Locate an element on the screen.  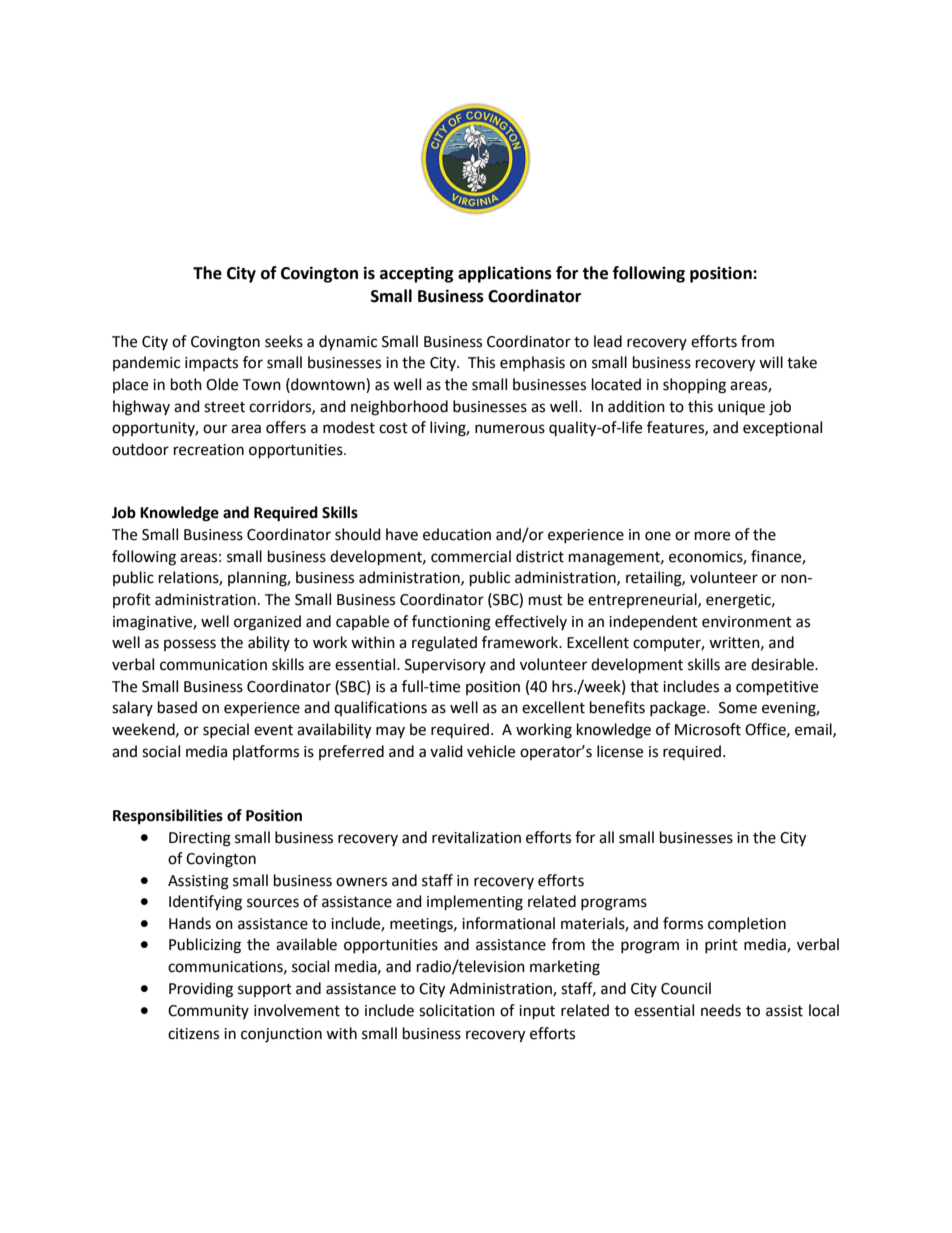
Community is located at coordinates (208, 1012).
